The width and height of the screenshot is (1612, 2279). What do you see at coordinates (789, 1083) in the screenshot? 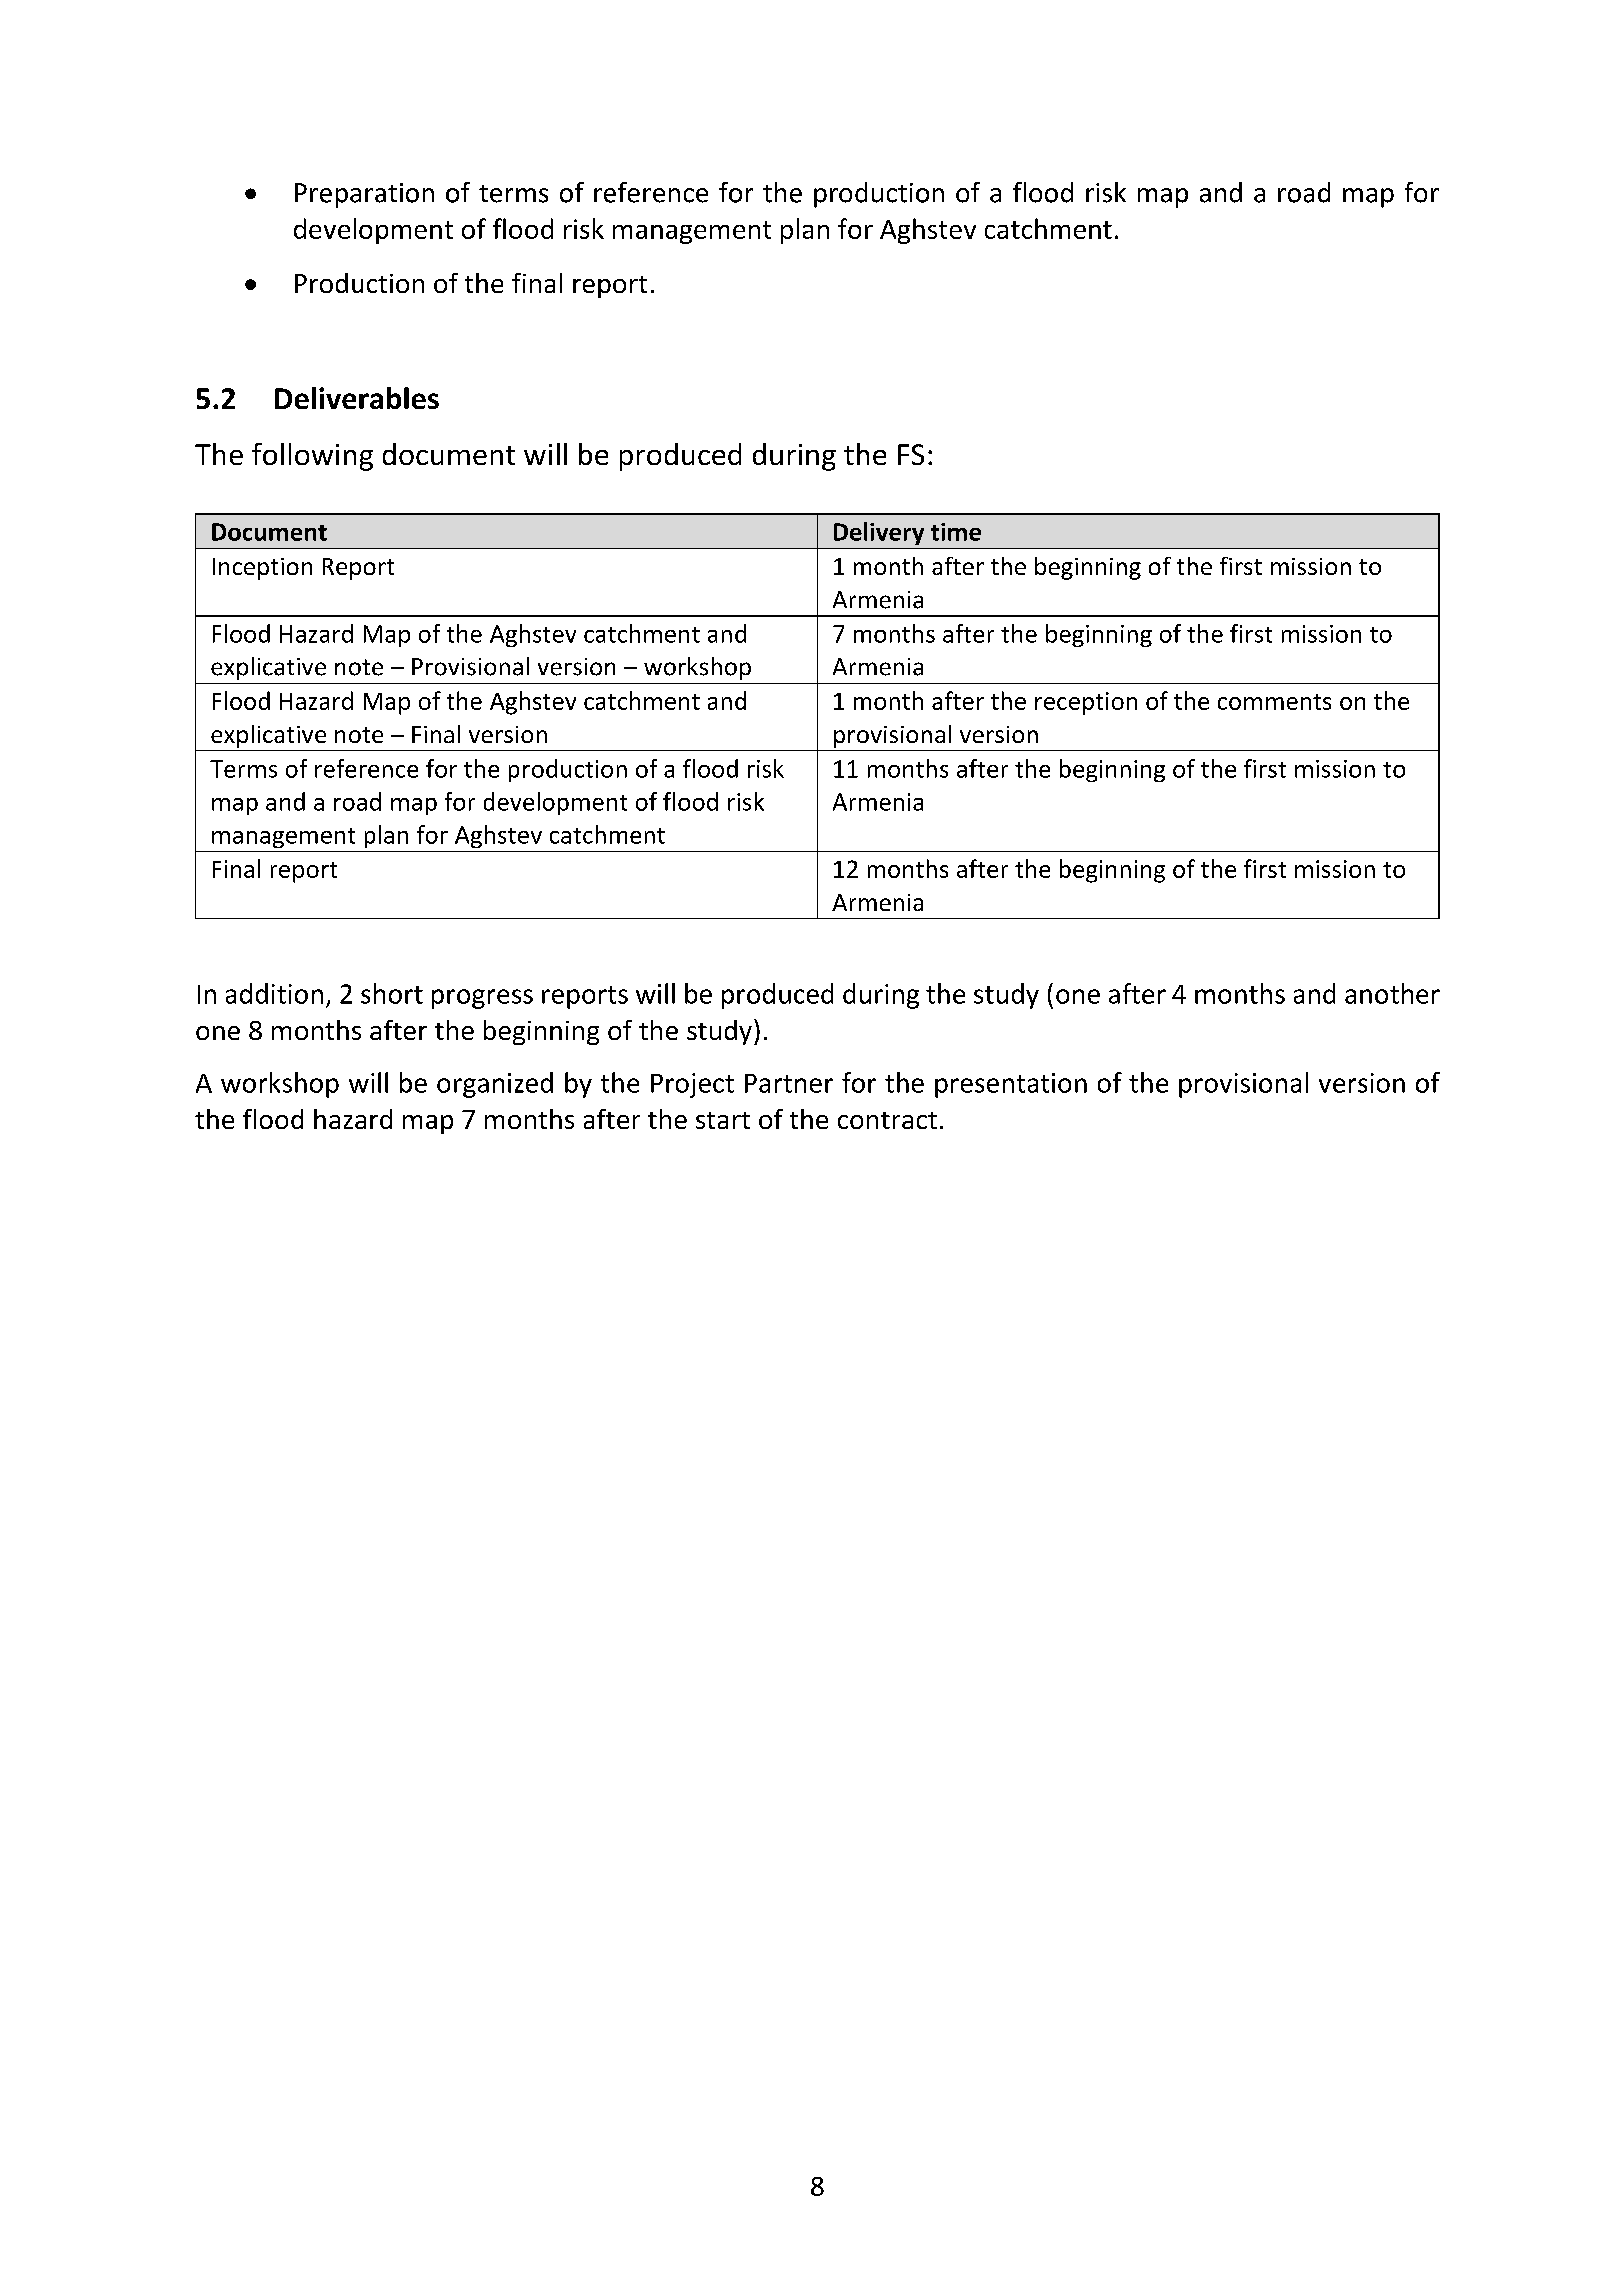
I see `Partner` at bounding box center [789, 1083].
